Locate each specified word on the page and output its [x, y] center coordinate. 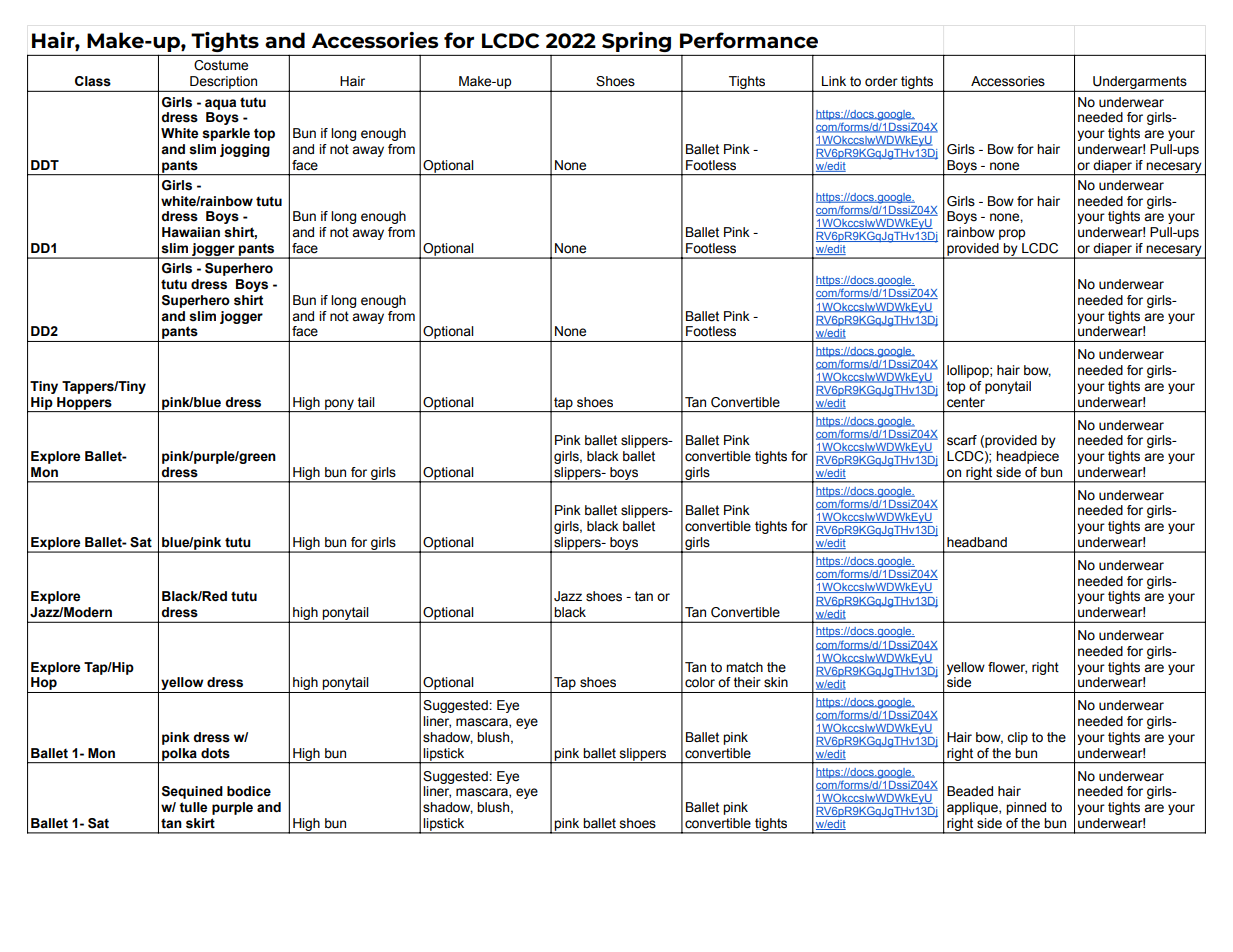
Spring [636, 42]
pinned [1026, 808]
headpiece [1027, 457]
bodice [249, 791]
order [881, 81]
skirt [200, 823]
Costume [221, 65]
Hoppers [84, 404]
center [966, 402]
